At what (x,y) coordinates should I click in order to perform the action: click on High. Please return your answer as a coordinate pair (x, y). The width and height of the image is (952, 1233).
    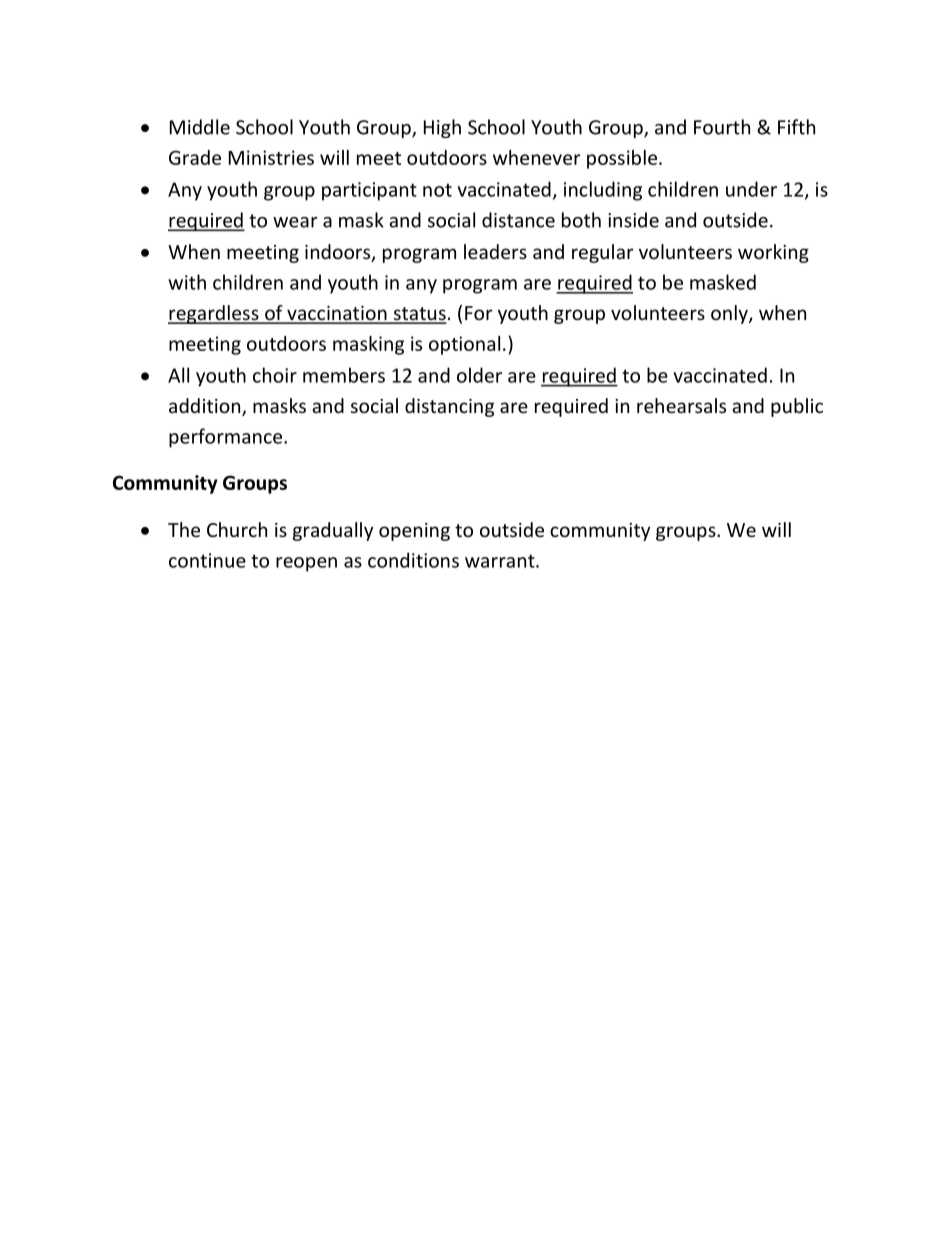
    Looking at the image, I should click on (442, 128).
